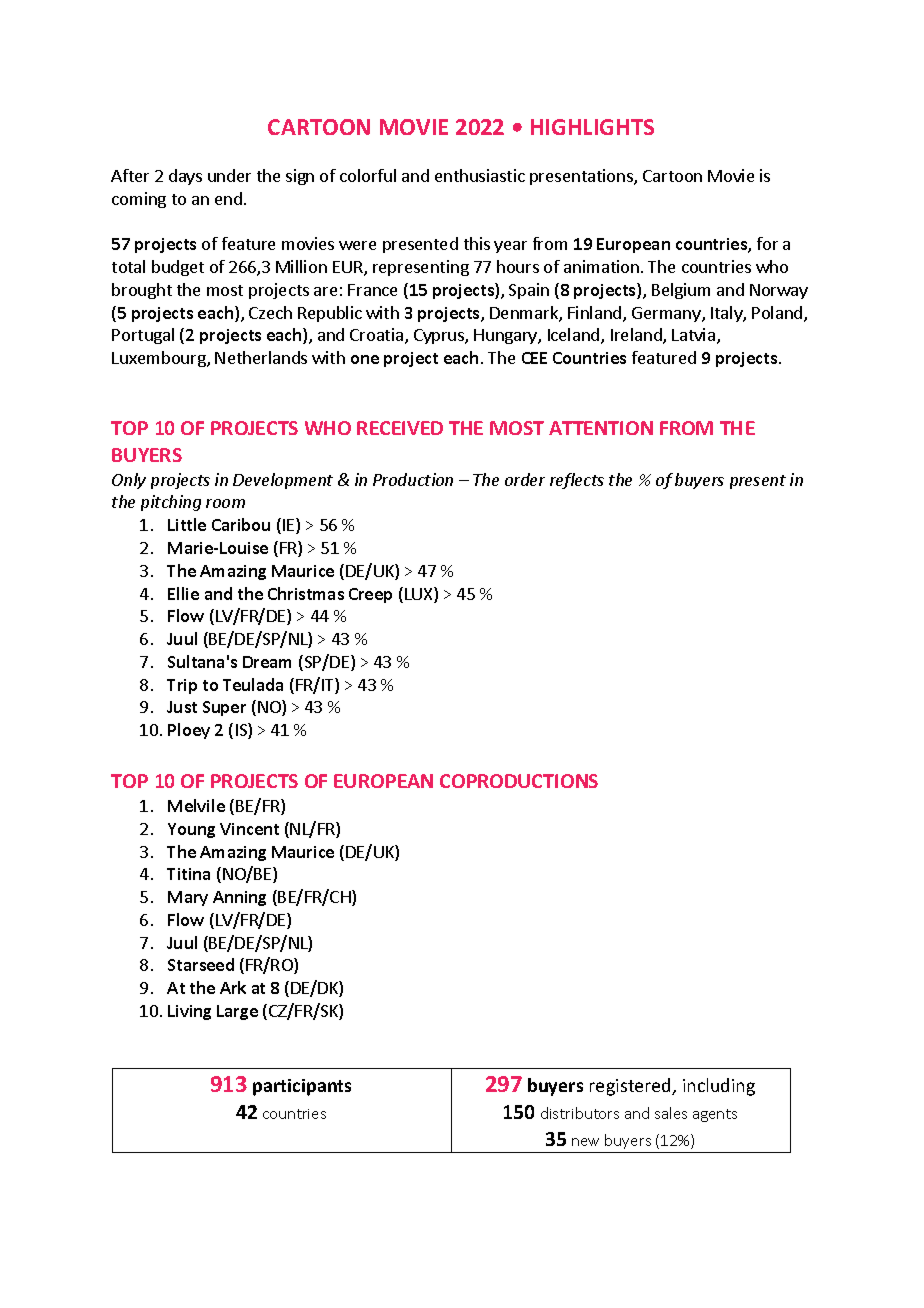 This screenshot has width=924, height=1308. What do you see at coordinates (480, 175) in the screenshot?
I see `enthusiastic` at bounding box center [480, 175].
